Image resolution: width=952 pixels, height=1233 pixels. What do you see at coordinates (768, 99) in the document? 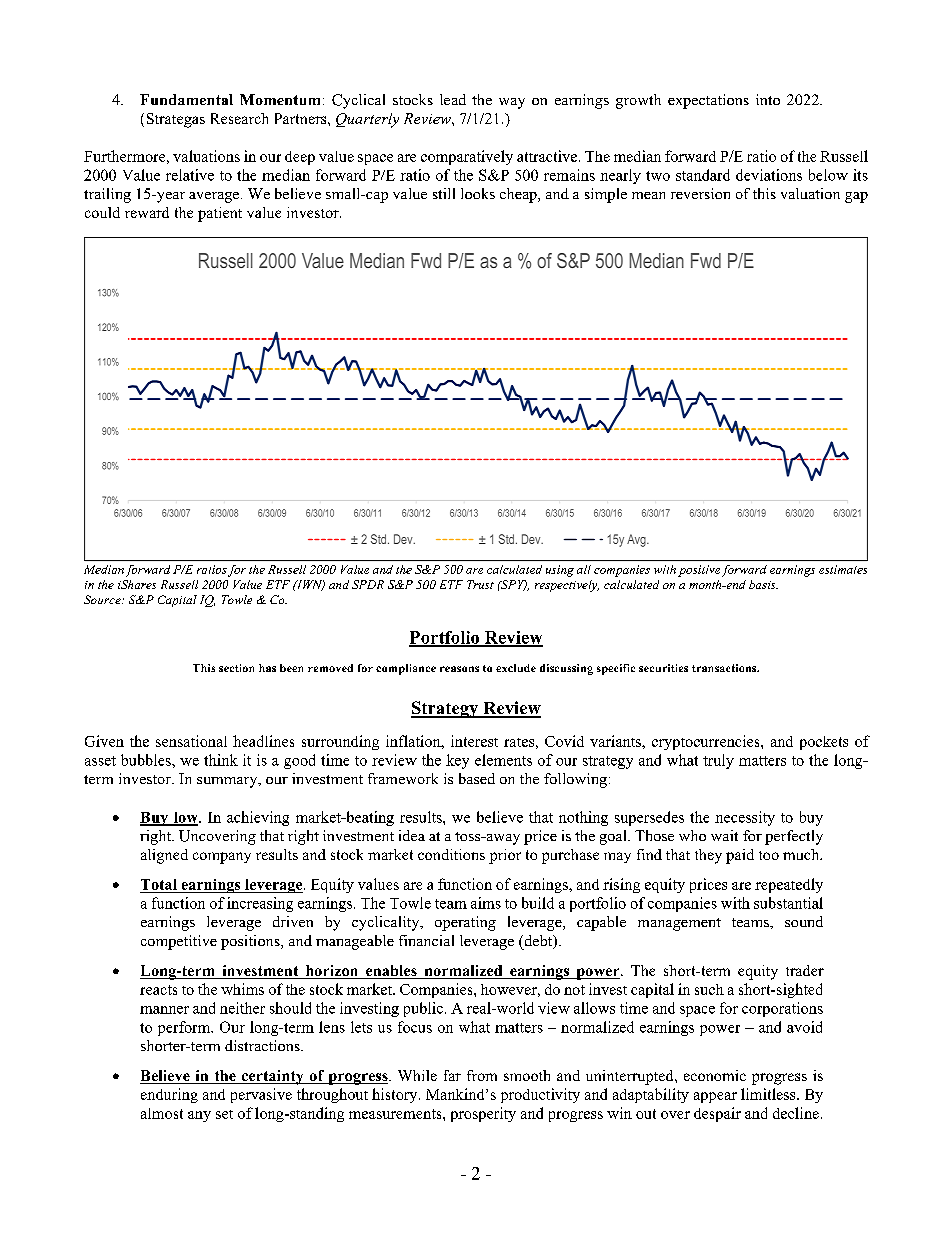
I see `into` at bounding box center [768, 99].
